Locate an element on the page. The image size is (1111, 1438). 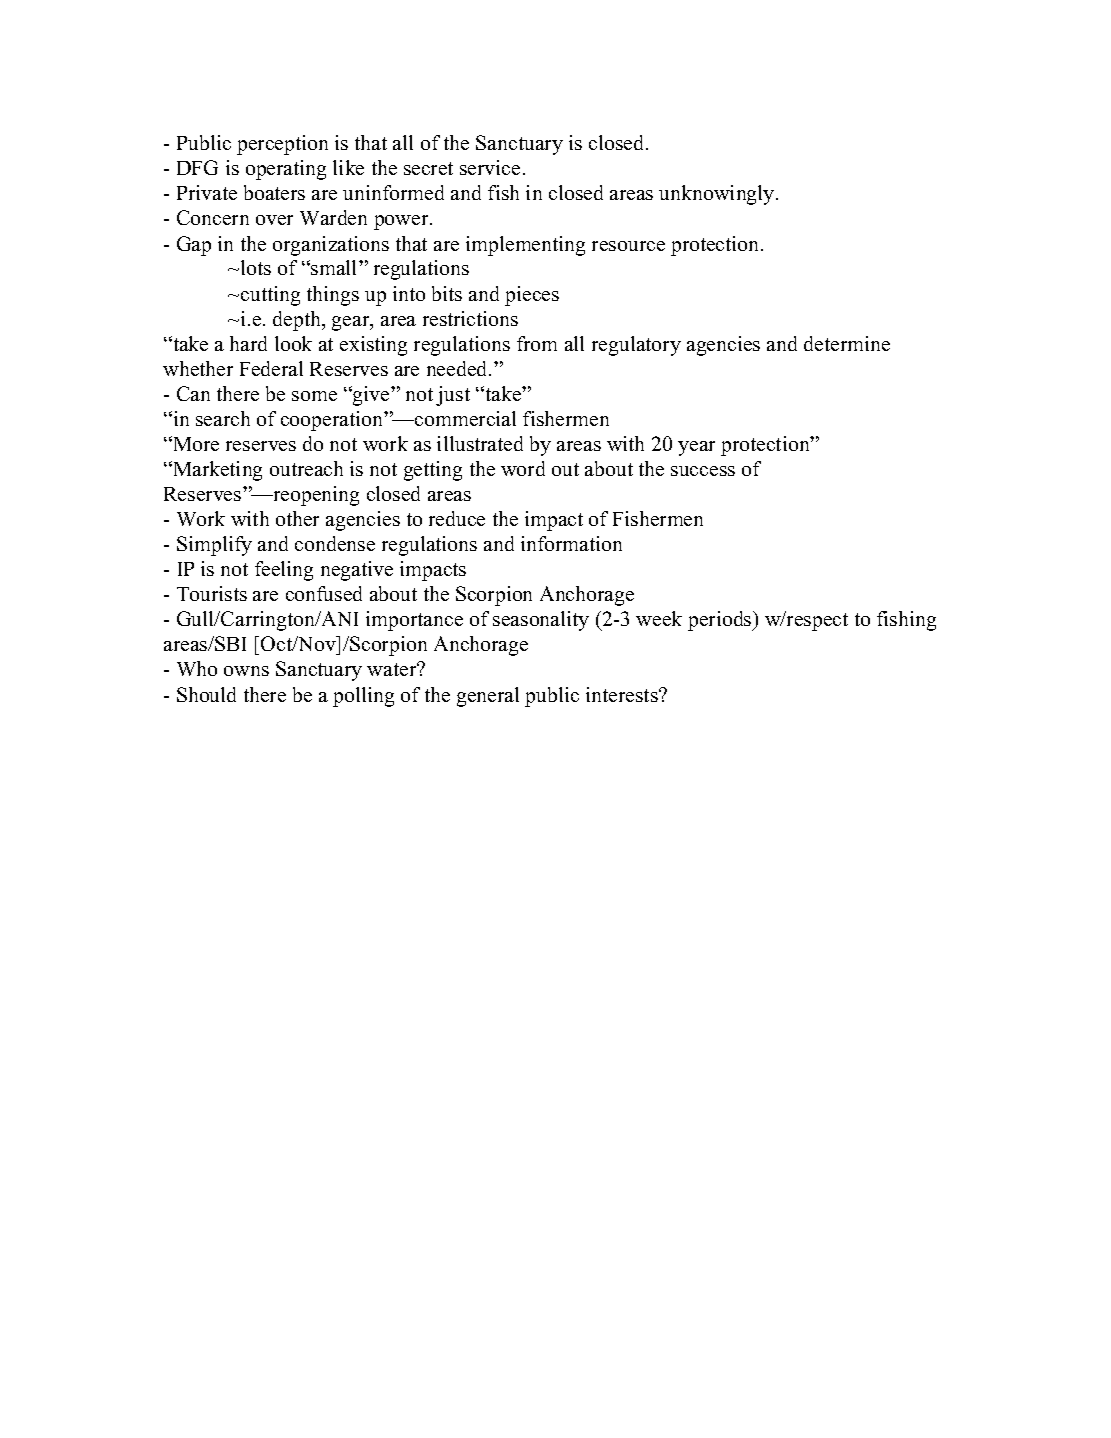
implementing is located at coordinates (525, 246).
